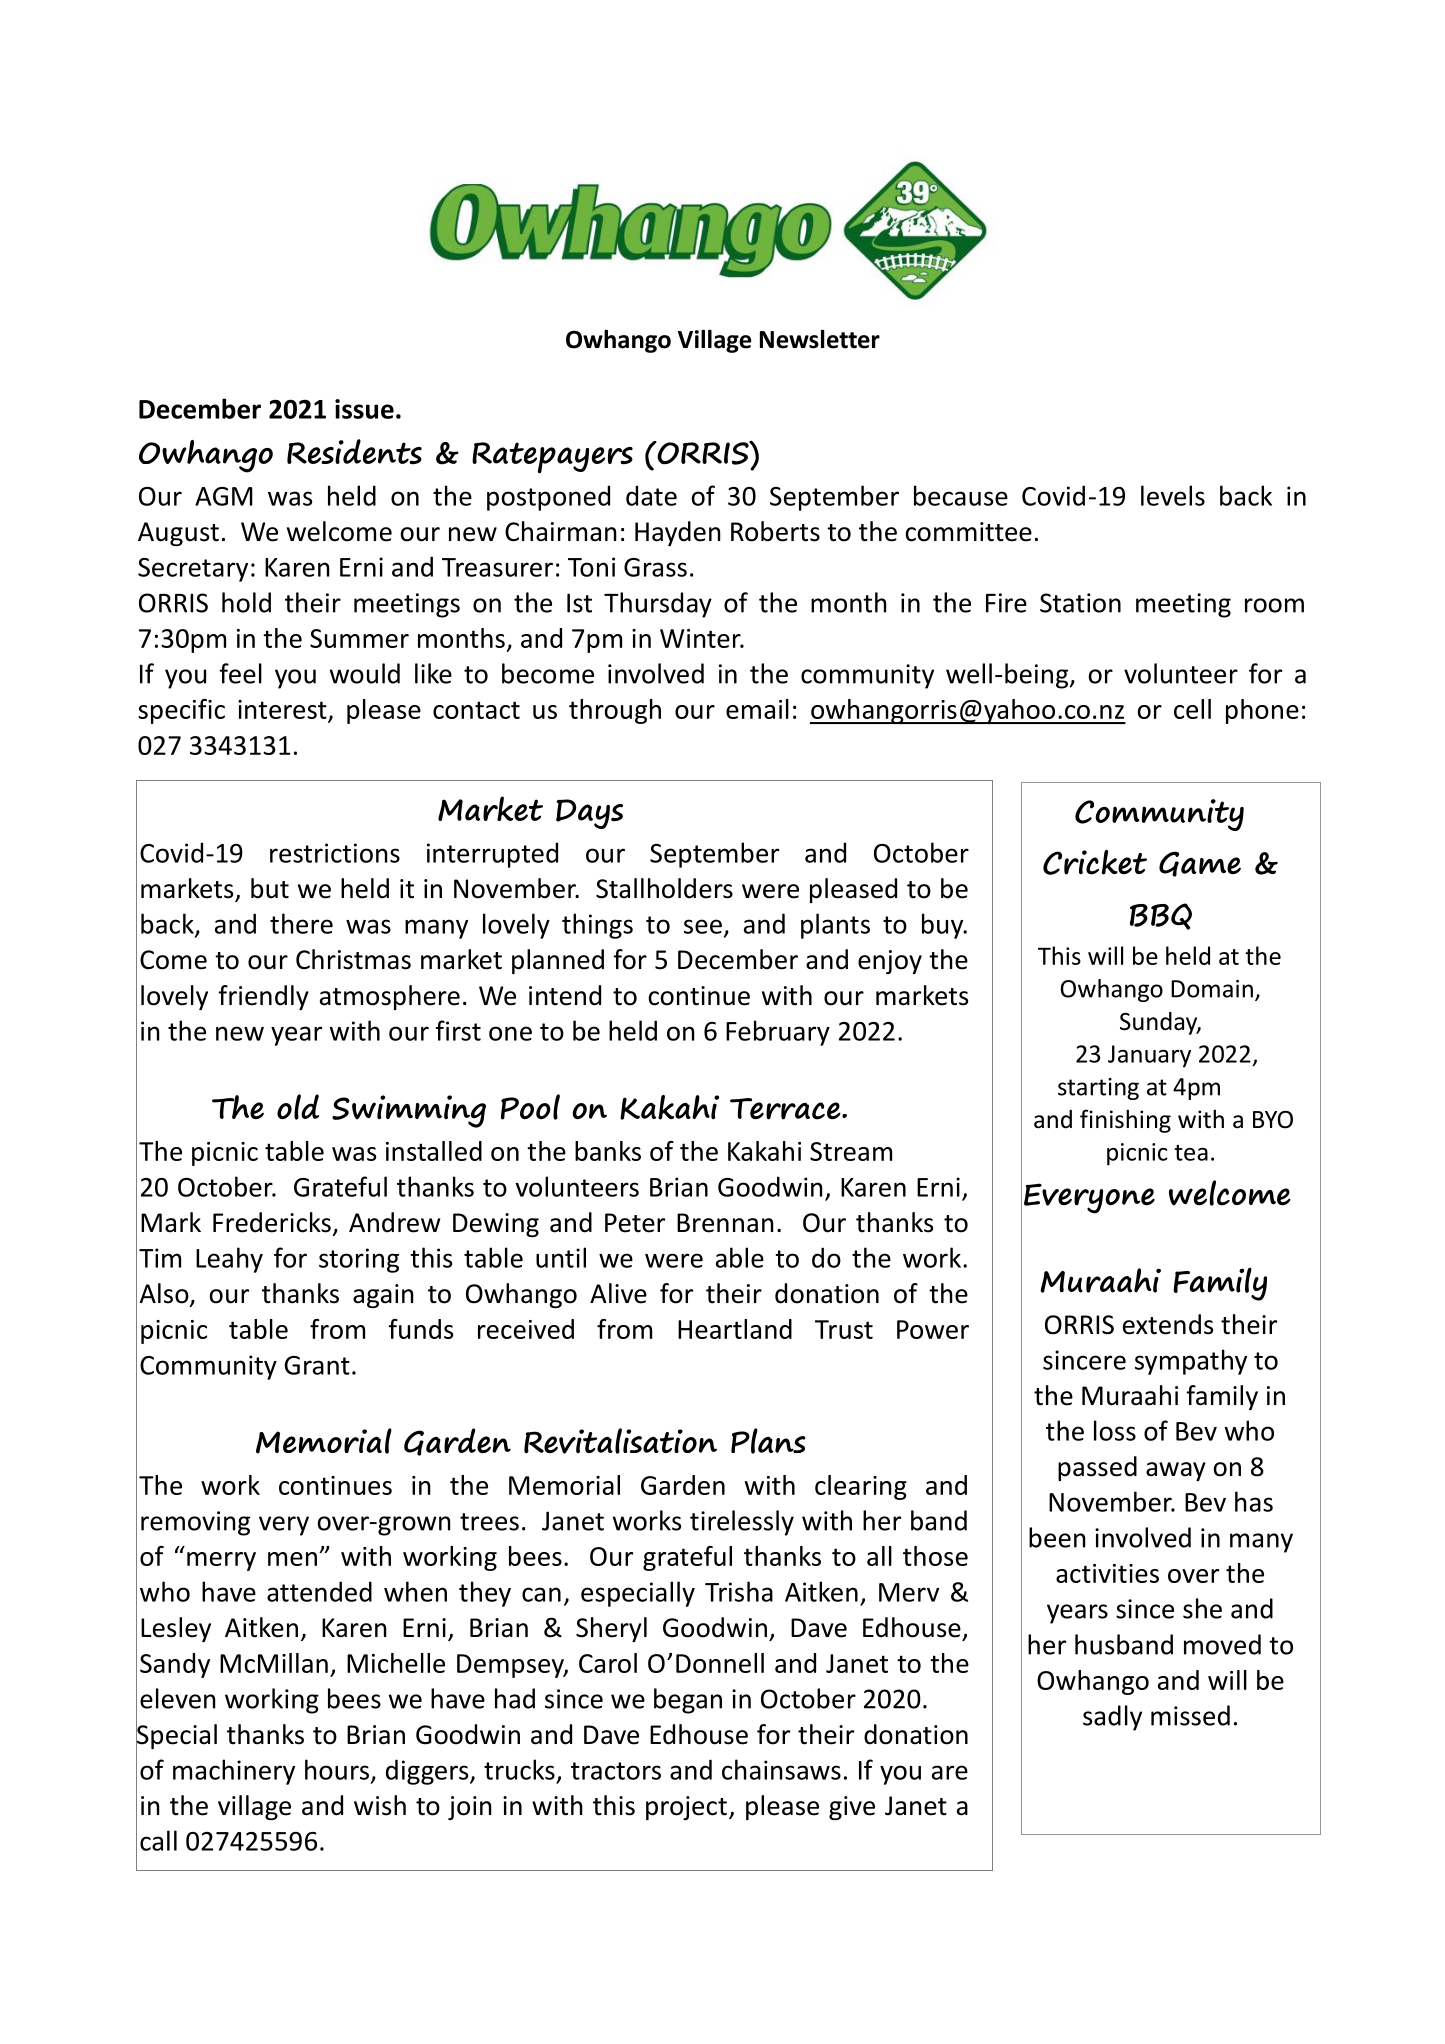 This document has width=1445, height=2044. Describe the element at coordinates (337, 1769) in the document. I see `hours` at that location.
